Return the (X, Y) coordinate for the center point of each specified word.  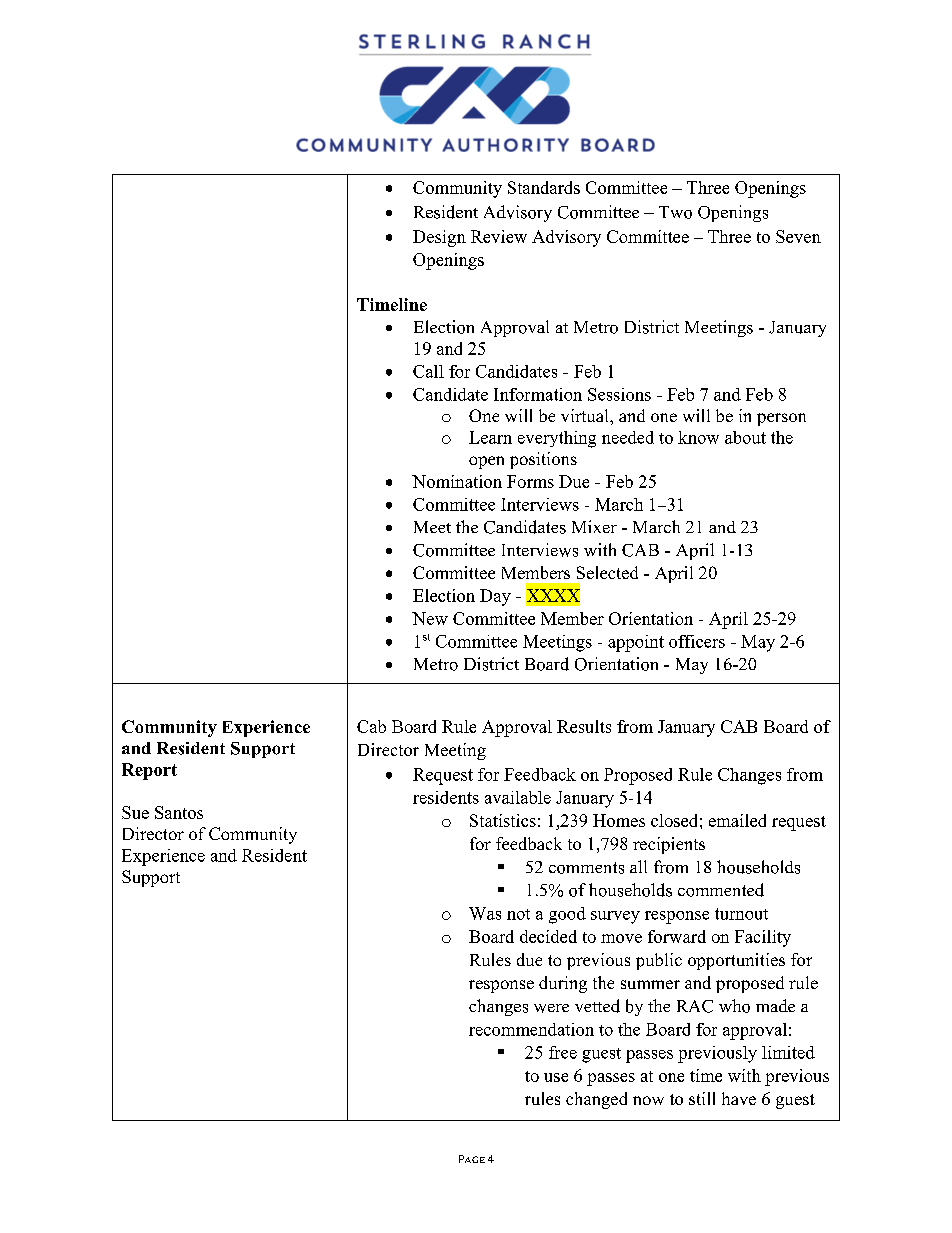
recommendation (531, 1029)
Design (439, 238)
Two (675, 212)
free (563, 1052)
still (702, 1098)
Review (499, 236)
